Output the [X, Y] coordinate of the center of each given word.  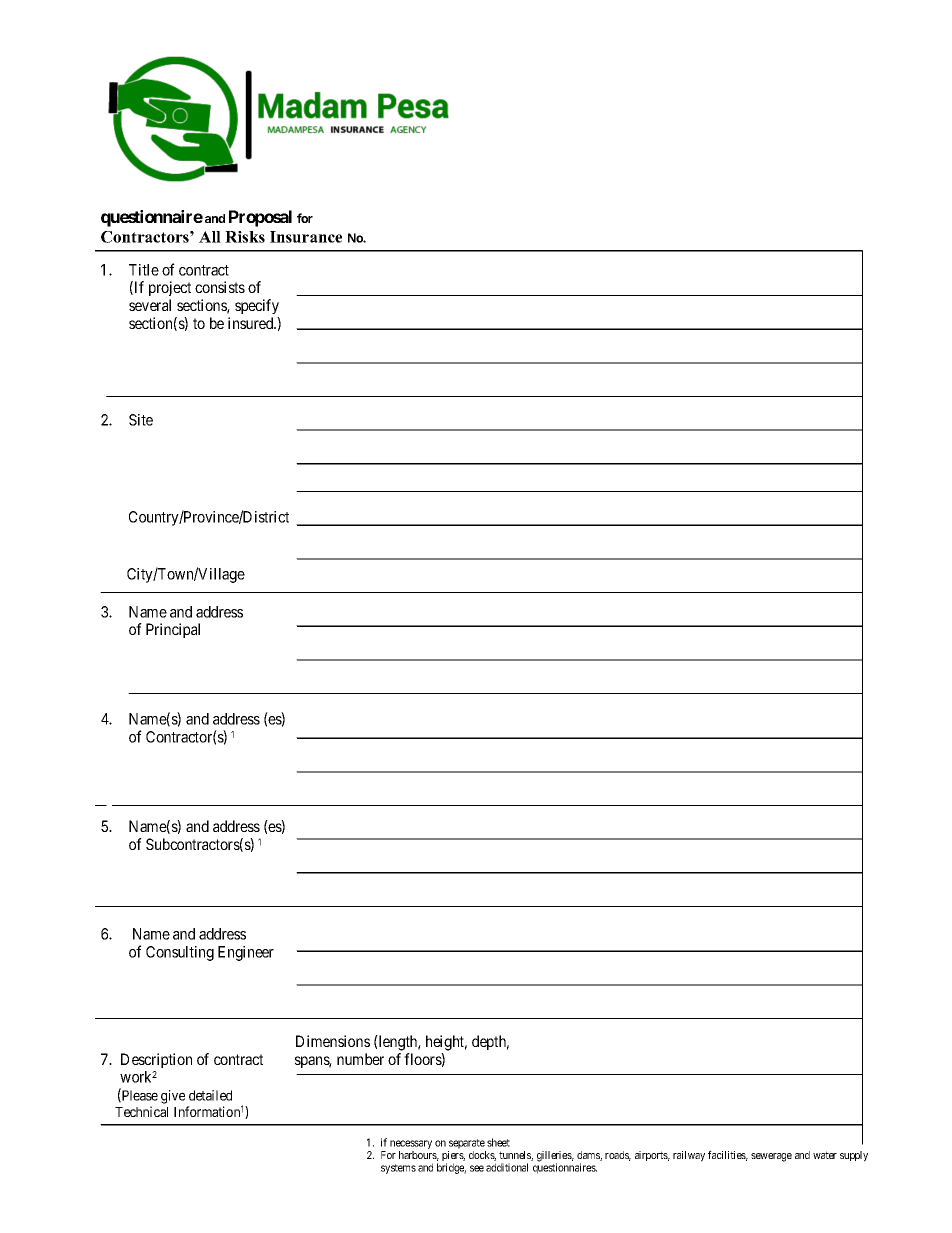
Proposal [260, 218]
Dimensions [333, 1041]
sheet [498, 1142]
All [210, 237]
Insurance [306, 237]
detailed [210, 1095]
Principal [173, 630]
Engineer [246, 953]
